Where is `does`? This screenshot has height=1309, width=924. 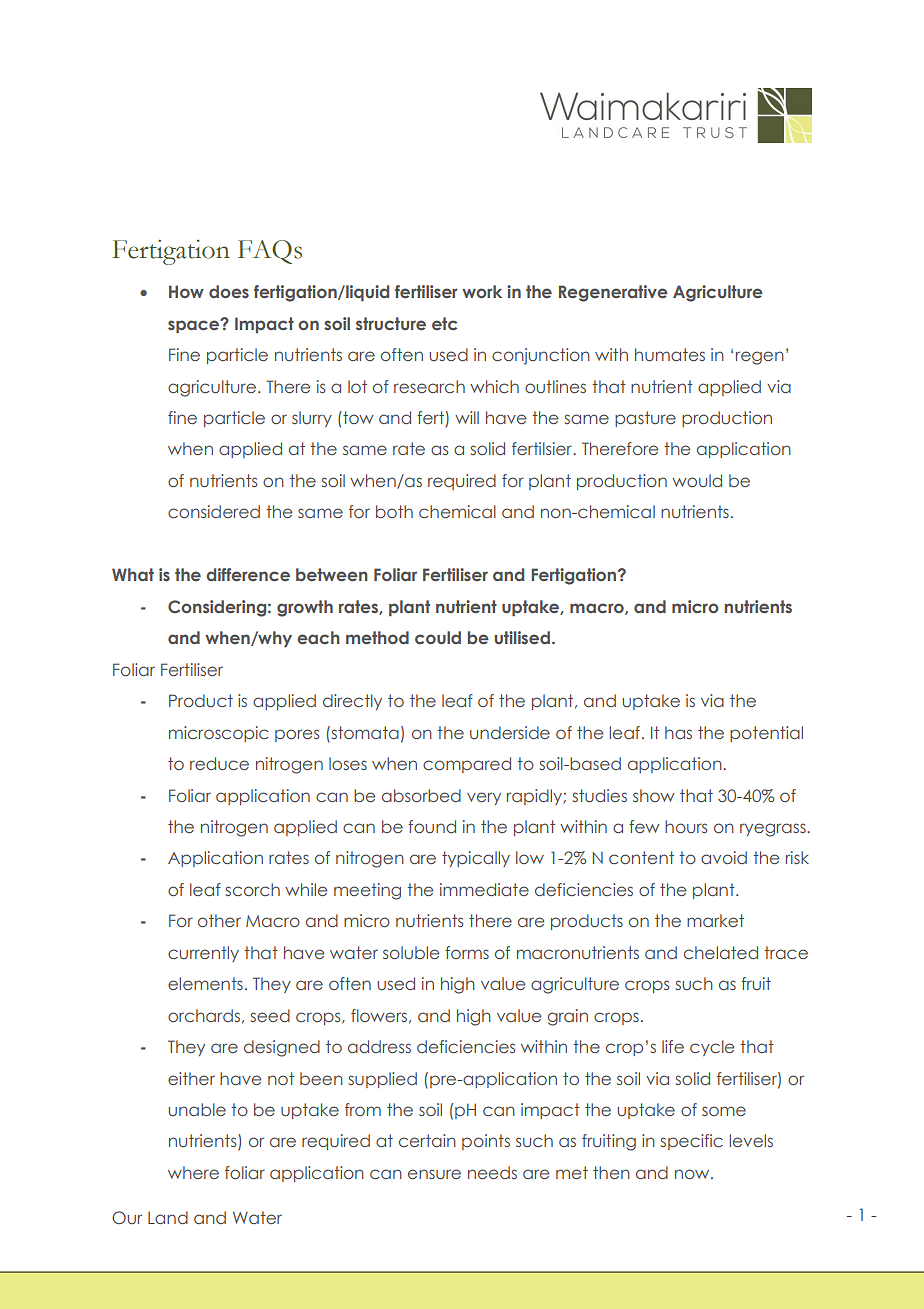
does is located at coordinates (229, 291).
